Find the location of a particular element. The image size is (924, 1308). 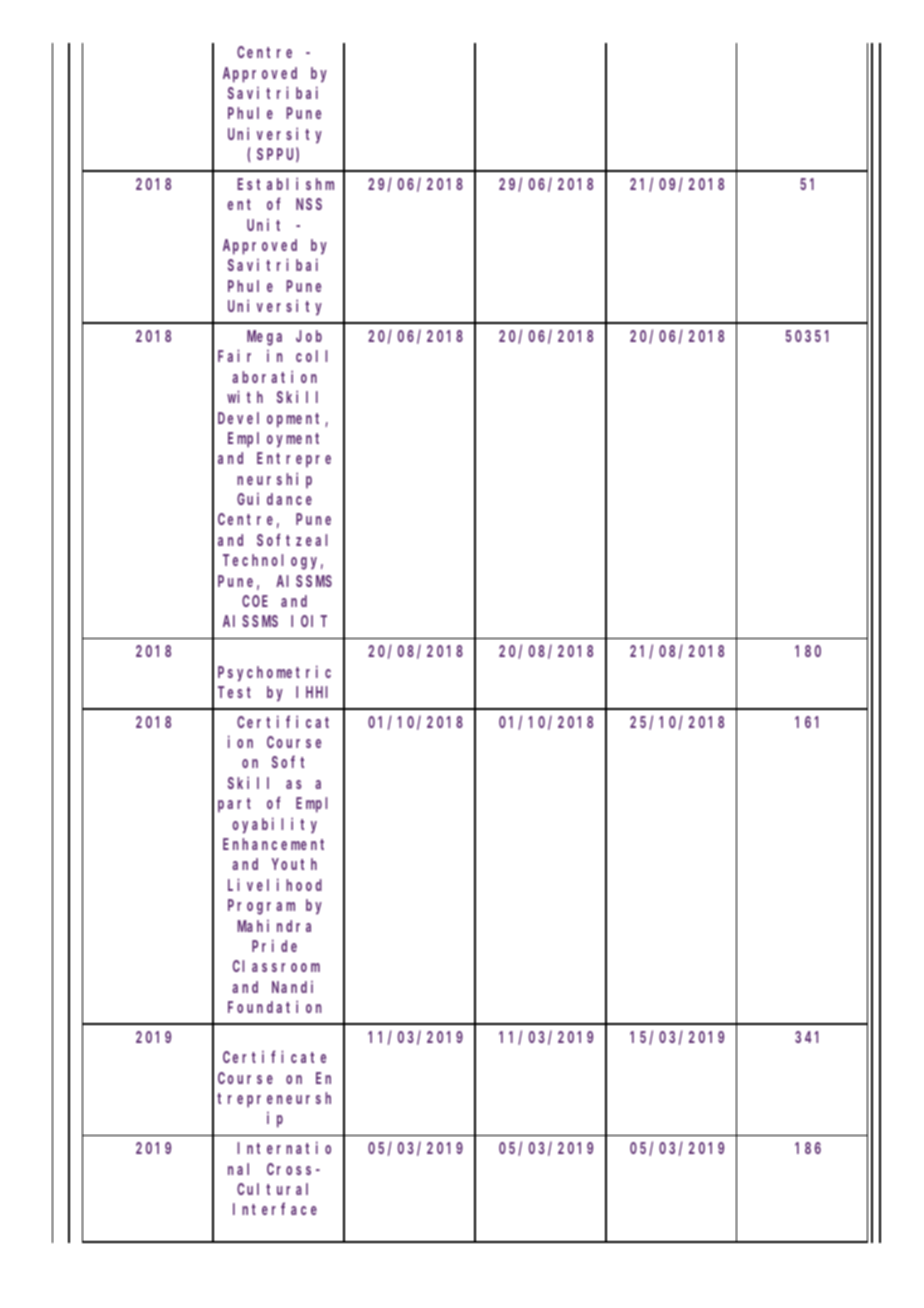

COE is located at coordinates (255, 601).
